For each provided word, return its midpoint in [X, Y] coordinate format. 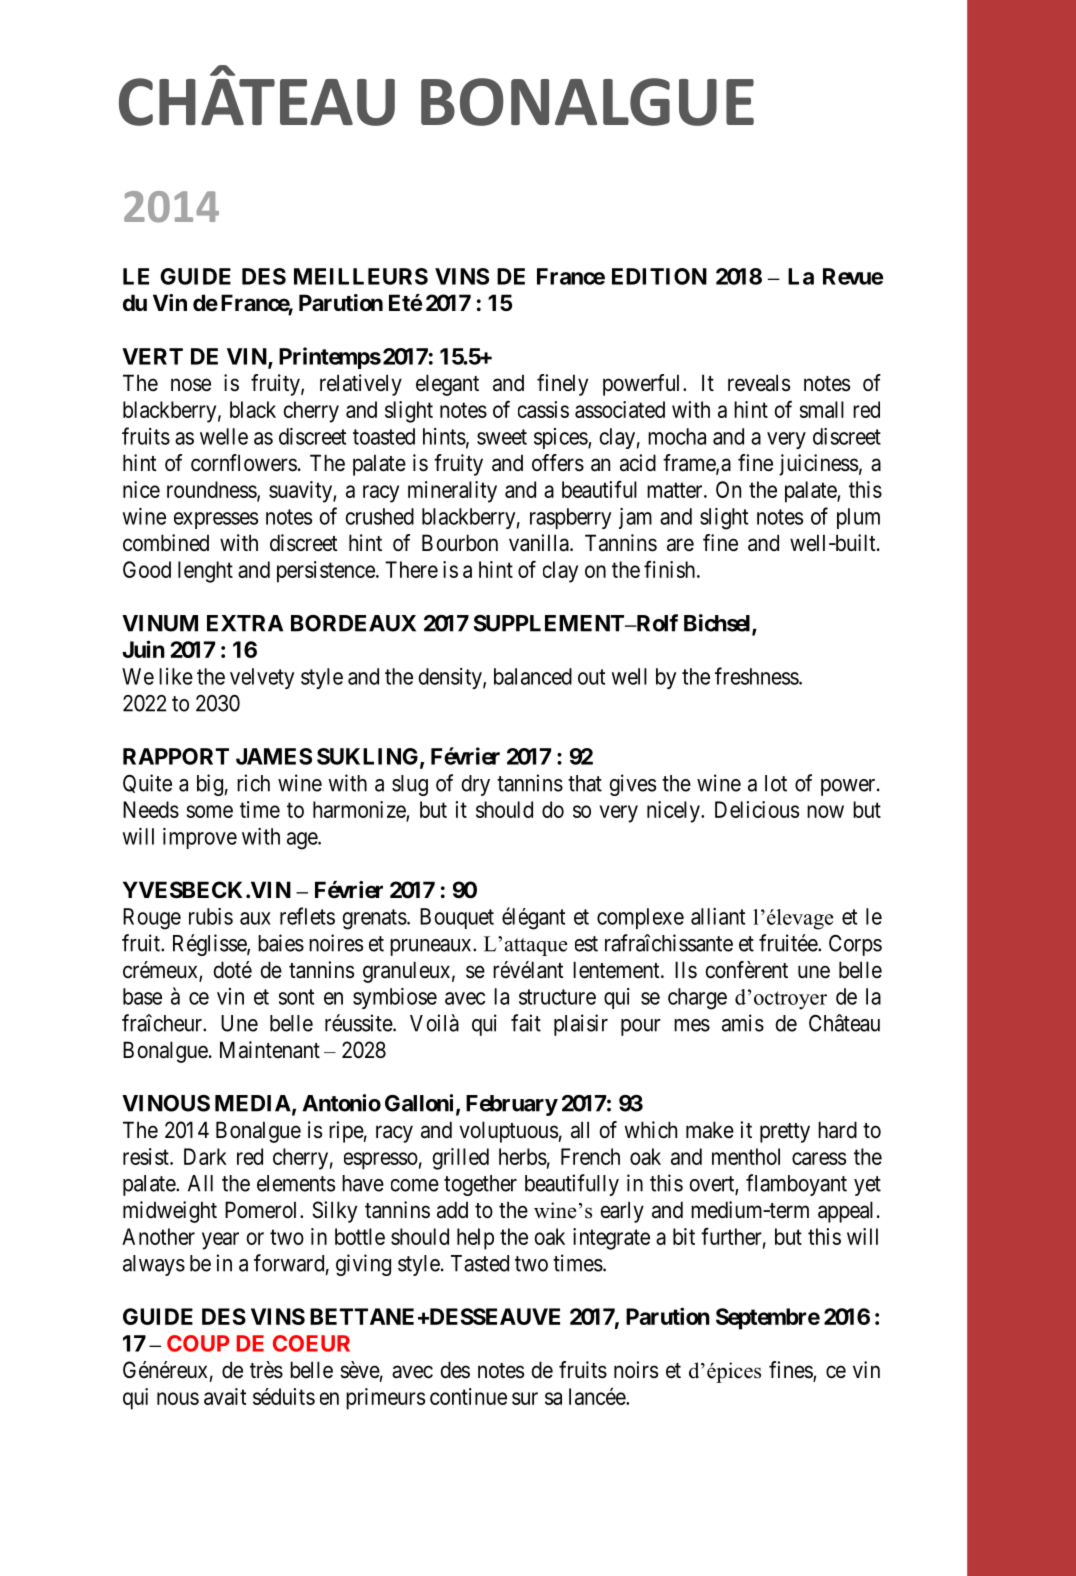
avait [225, 1396]
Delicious [757, 809]
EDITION [659, 276]
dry [475, 785]
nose [191, 385]
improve [200, 838]
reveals [759, 383]
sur [525, 1398]
